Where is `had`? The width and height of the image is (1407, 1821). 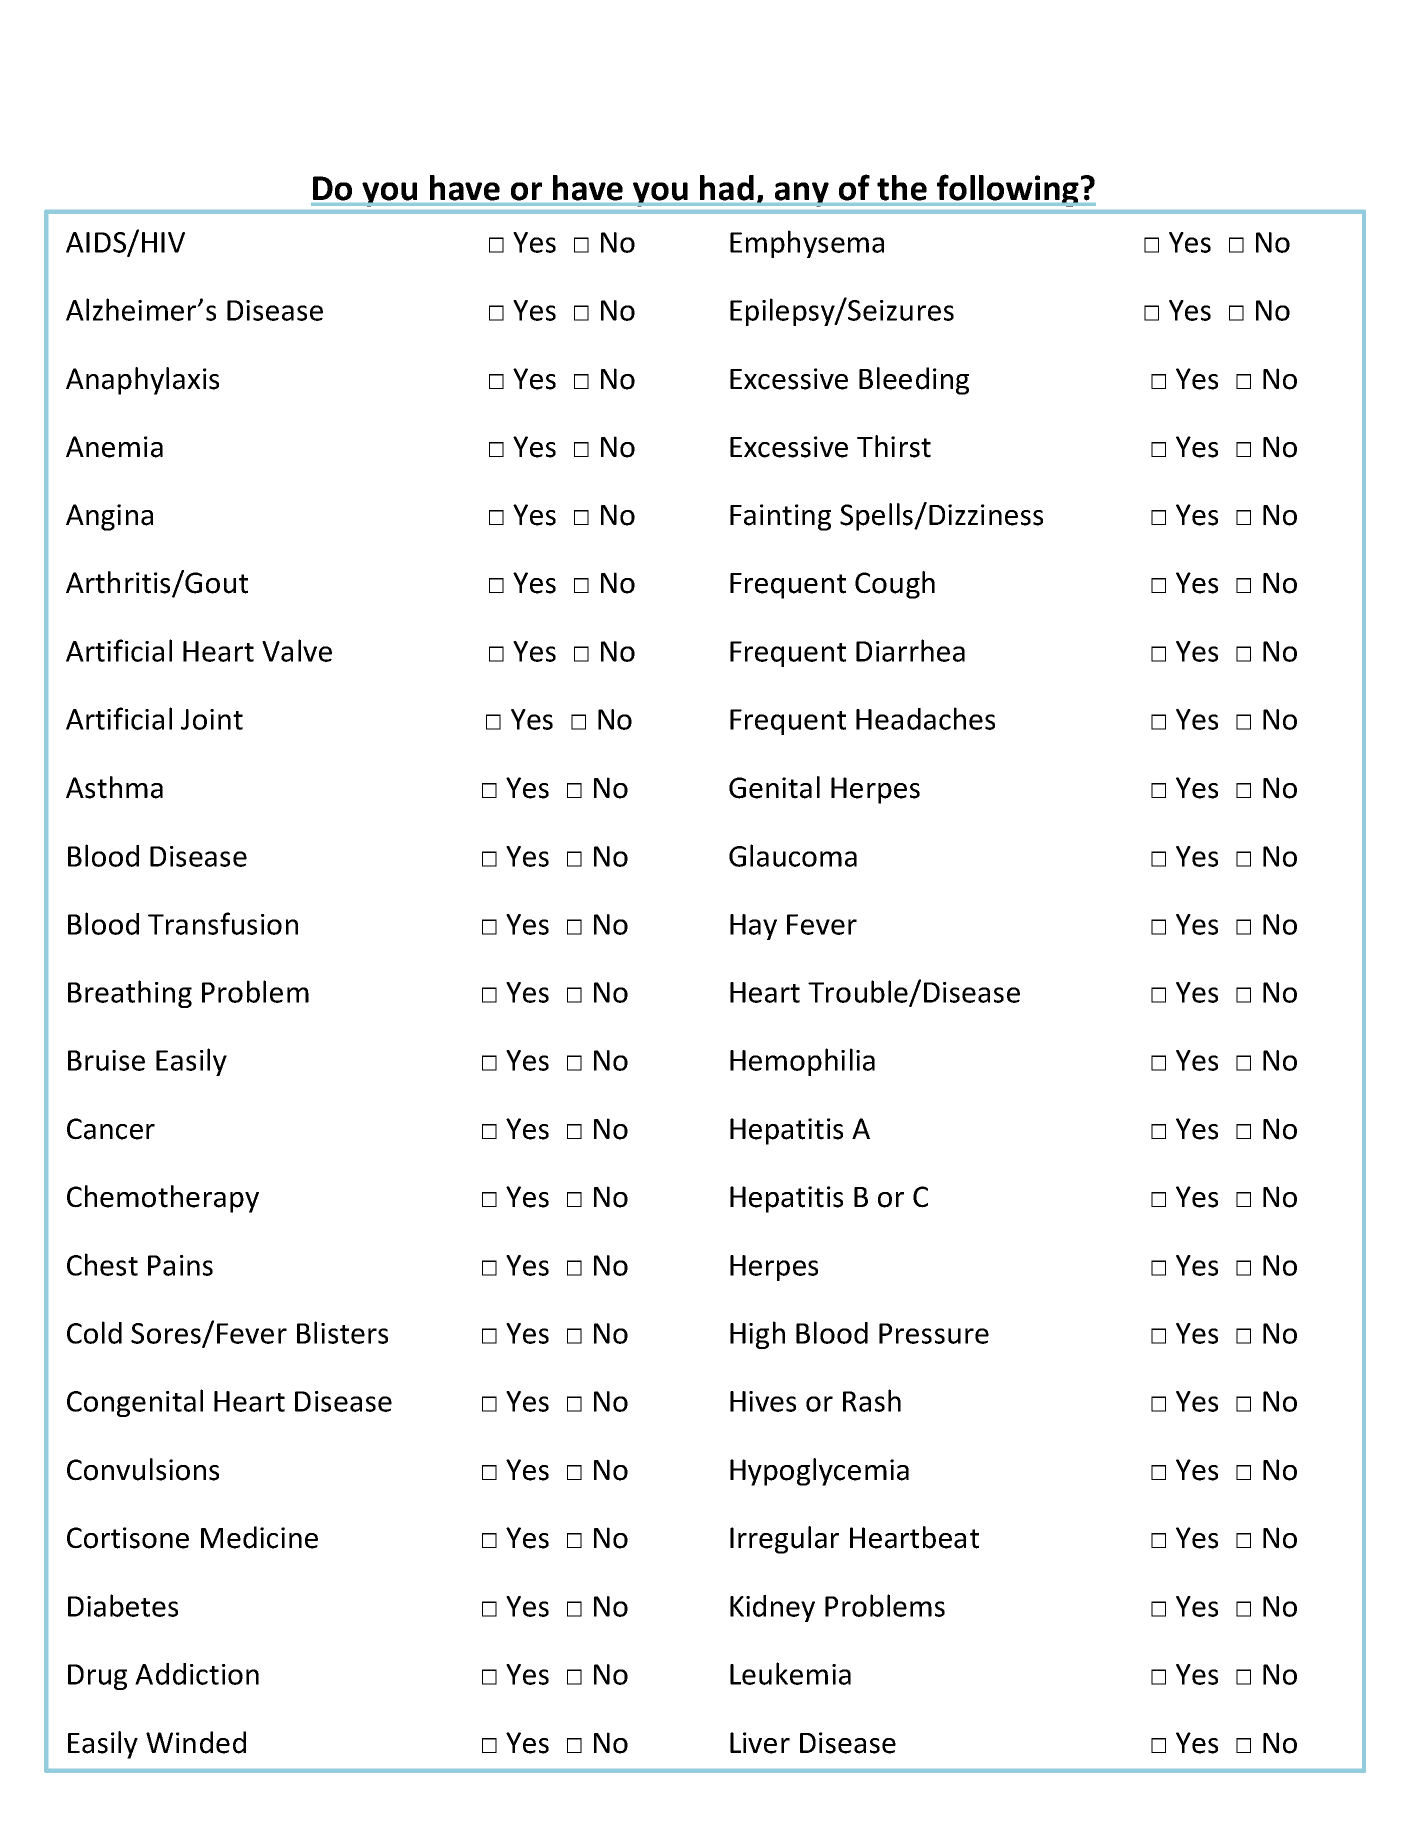 had is located at coordinates (727, 188).
